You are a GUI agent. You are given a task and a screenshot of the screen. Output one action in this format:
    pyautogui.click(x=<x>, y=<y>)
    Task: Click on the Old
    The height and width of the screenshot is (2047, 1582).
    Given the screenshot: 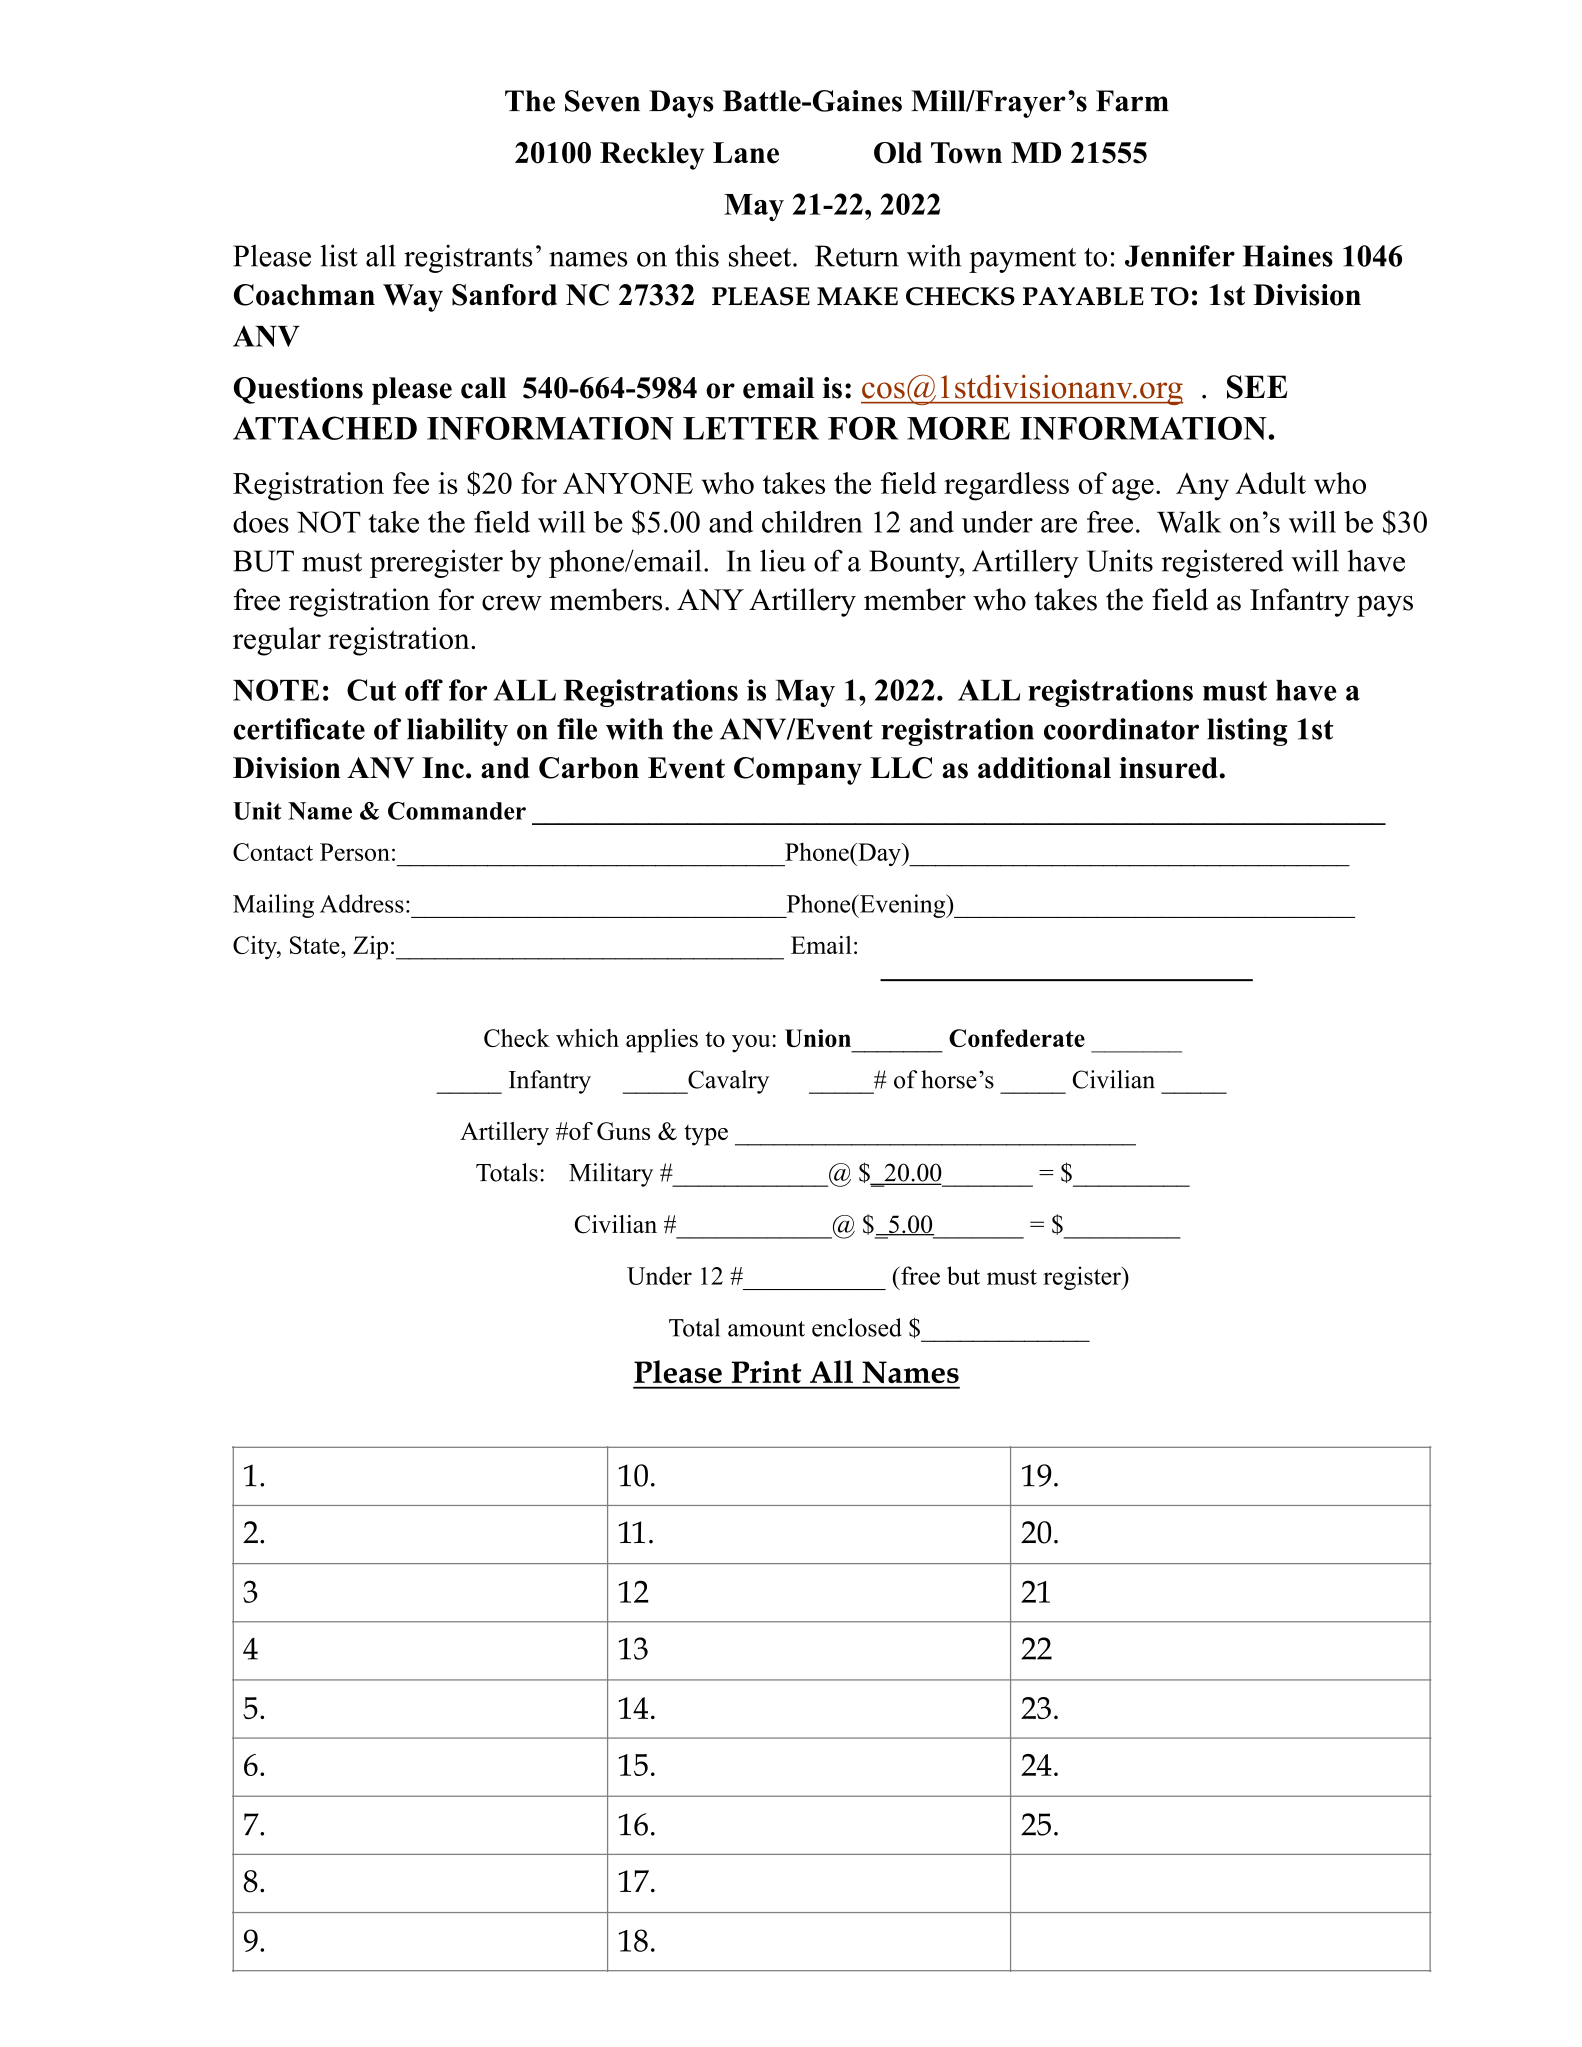 What is the action you would take?
    pyautogui.click(x=898, y=153)
